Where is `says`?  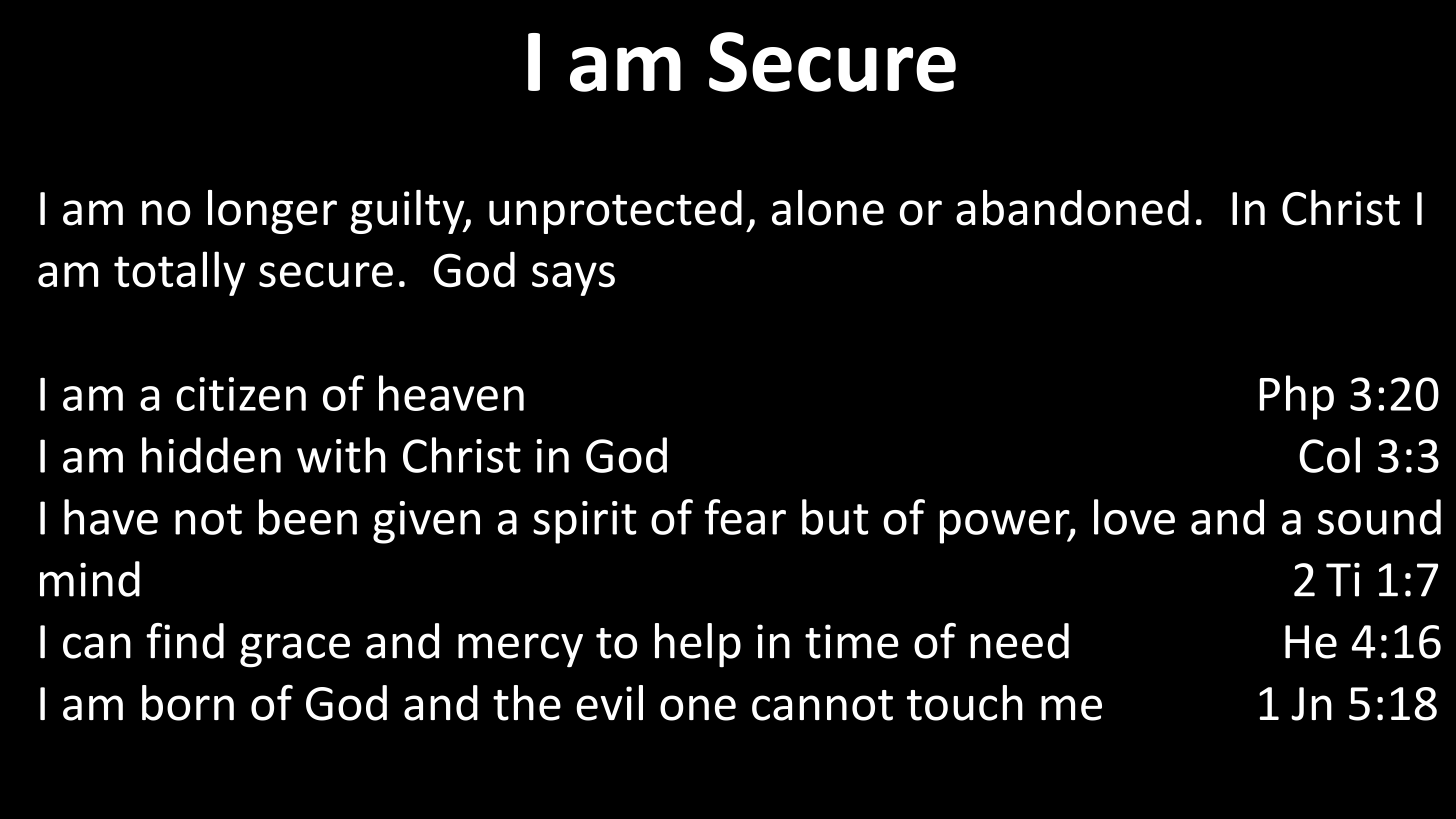
says is located at coordinates (573, 279).
